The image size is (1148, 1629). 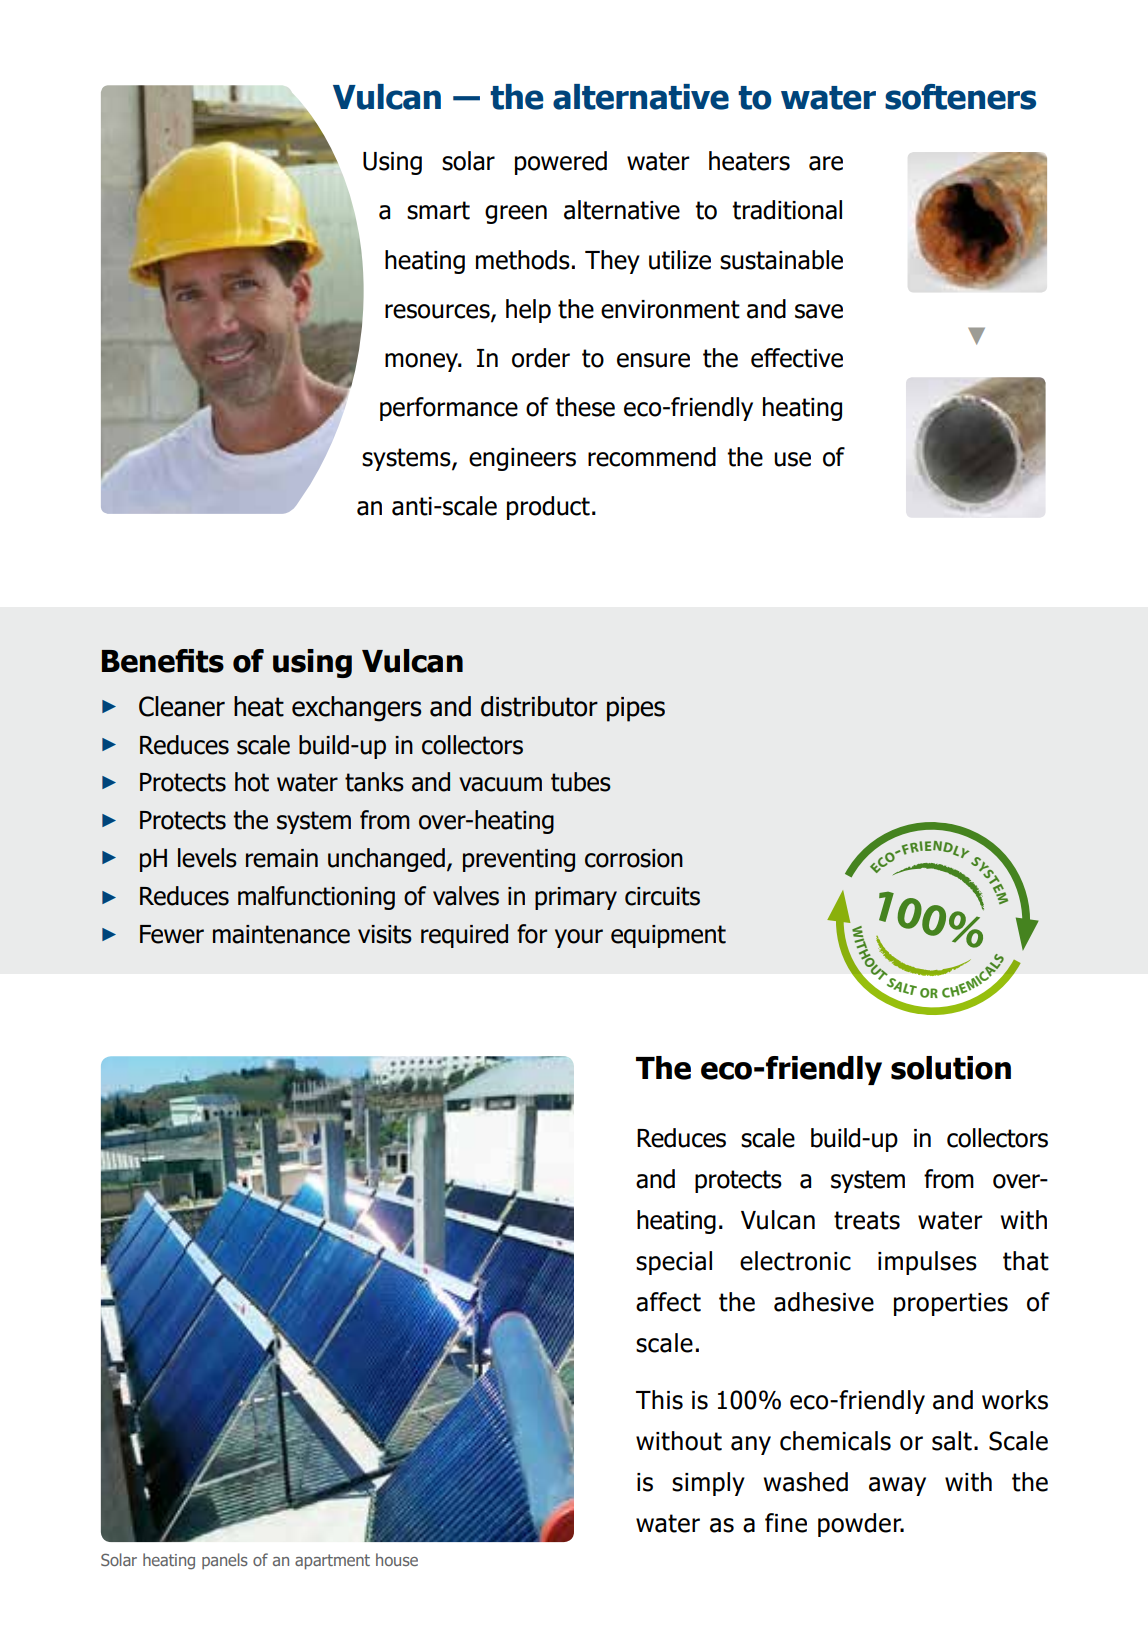 I want to click on softeners, so click(x=960, y=97).
